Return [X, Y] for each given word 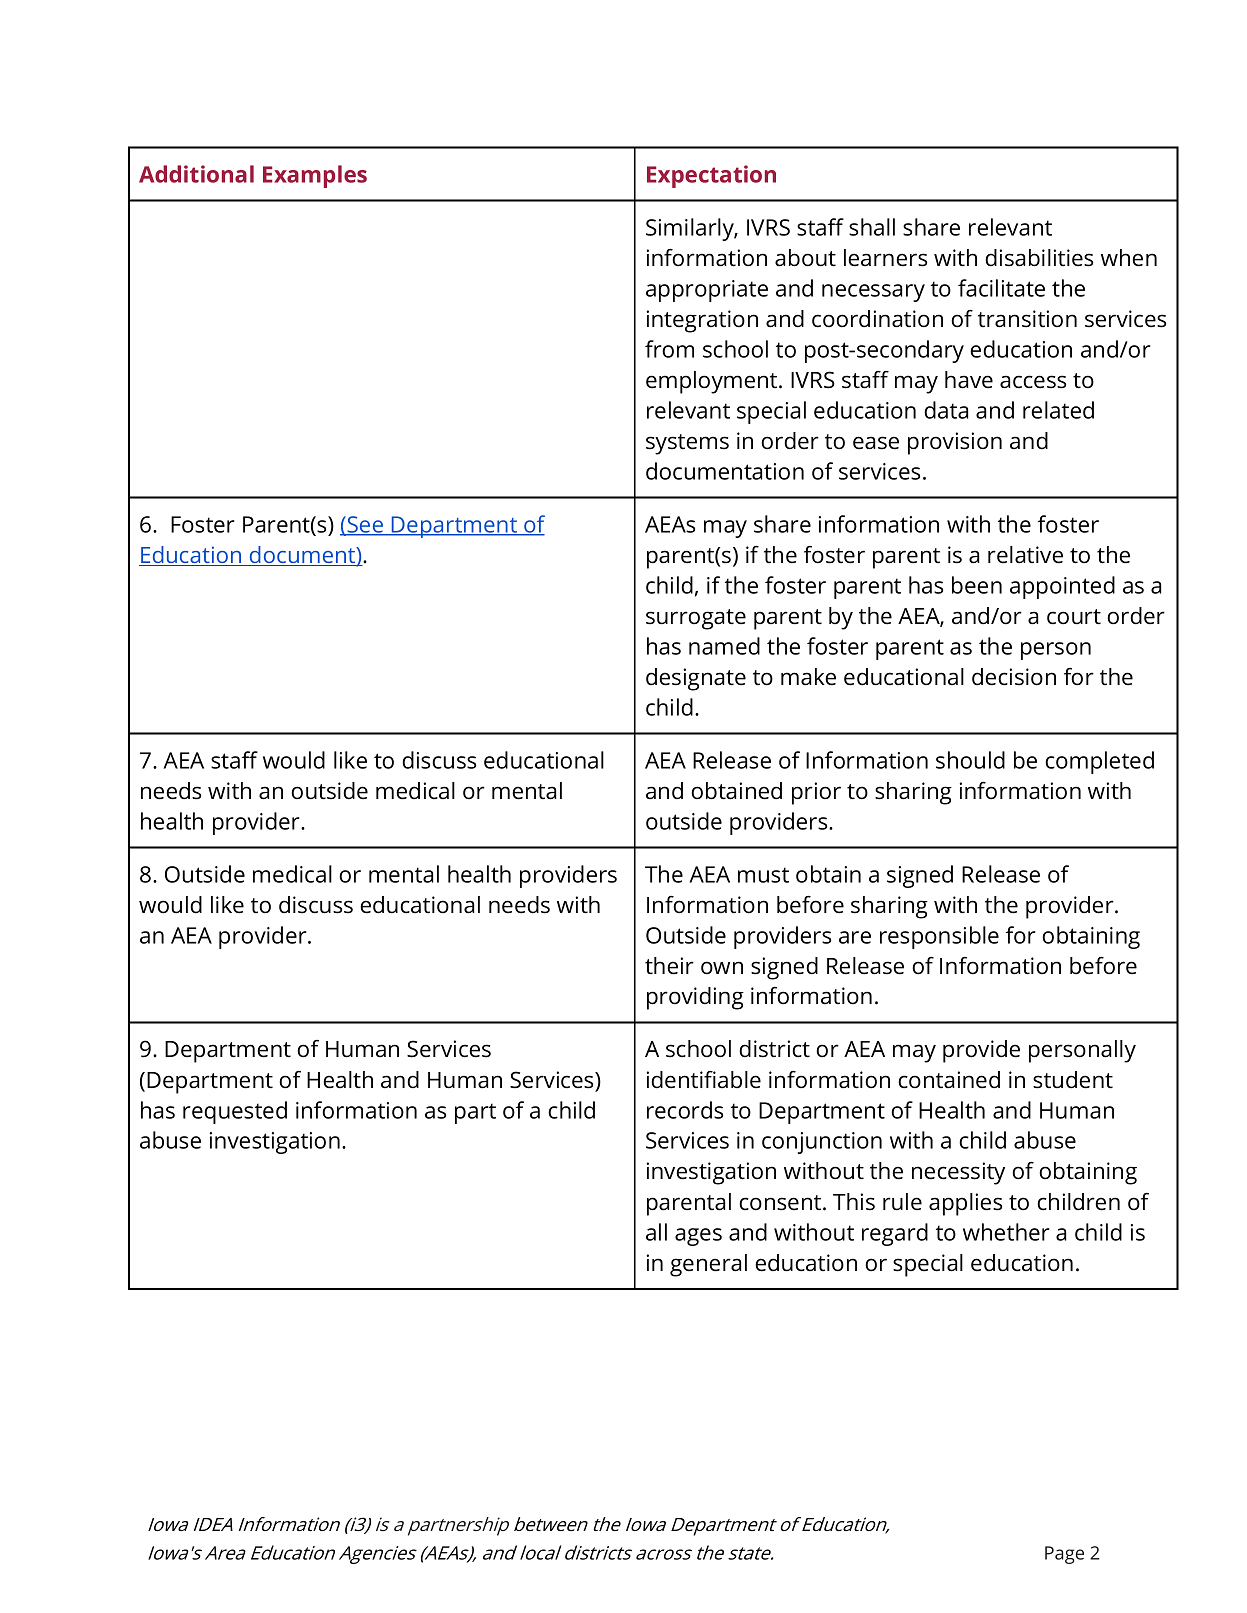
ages [698, 1237]
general [708, 1265]
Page [1064, 1555]
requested [235, 1112]
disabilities [1039, 258]
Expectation [711, 176]
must [763, 875]
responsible [939, 937]
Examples [315, 176]
